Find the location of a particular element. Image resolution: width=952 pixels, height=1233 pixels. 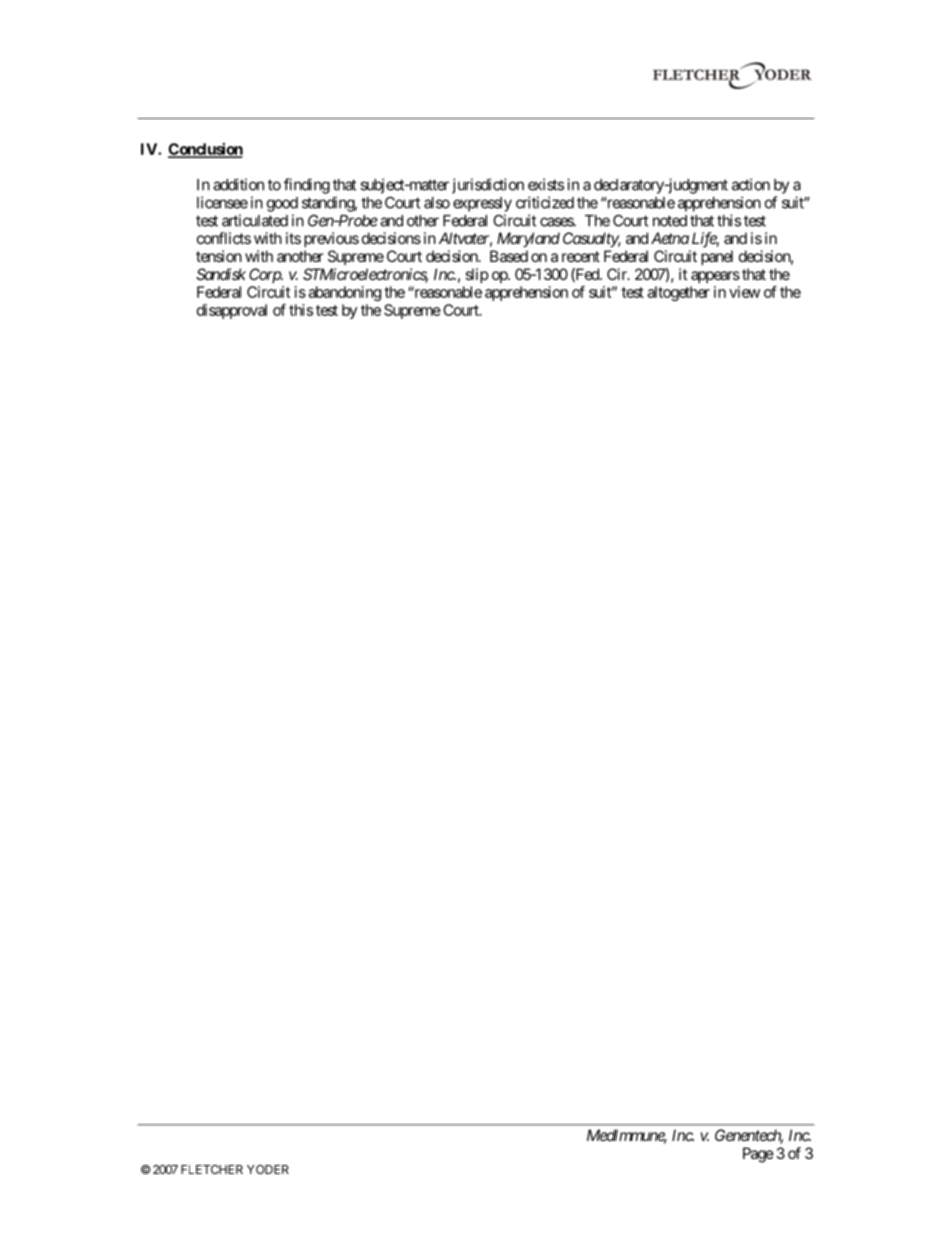

good is located at coordinates (282, 204).
